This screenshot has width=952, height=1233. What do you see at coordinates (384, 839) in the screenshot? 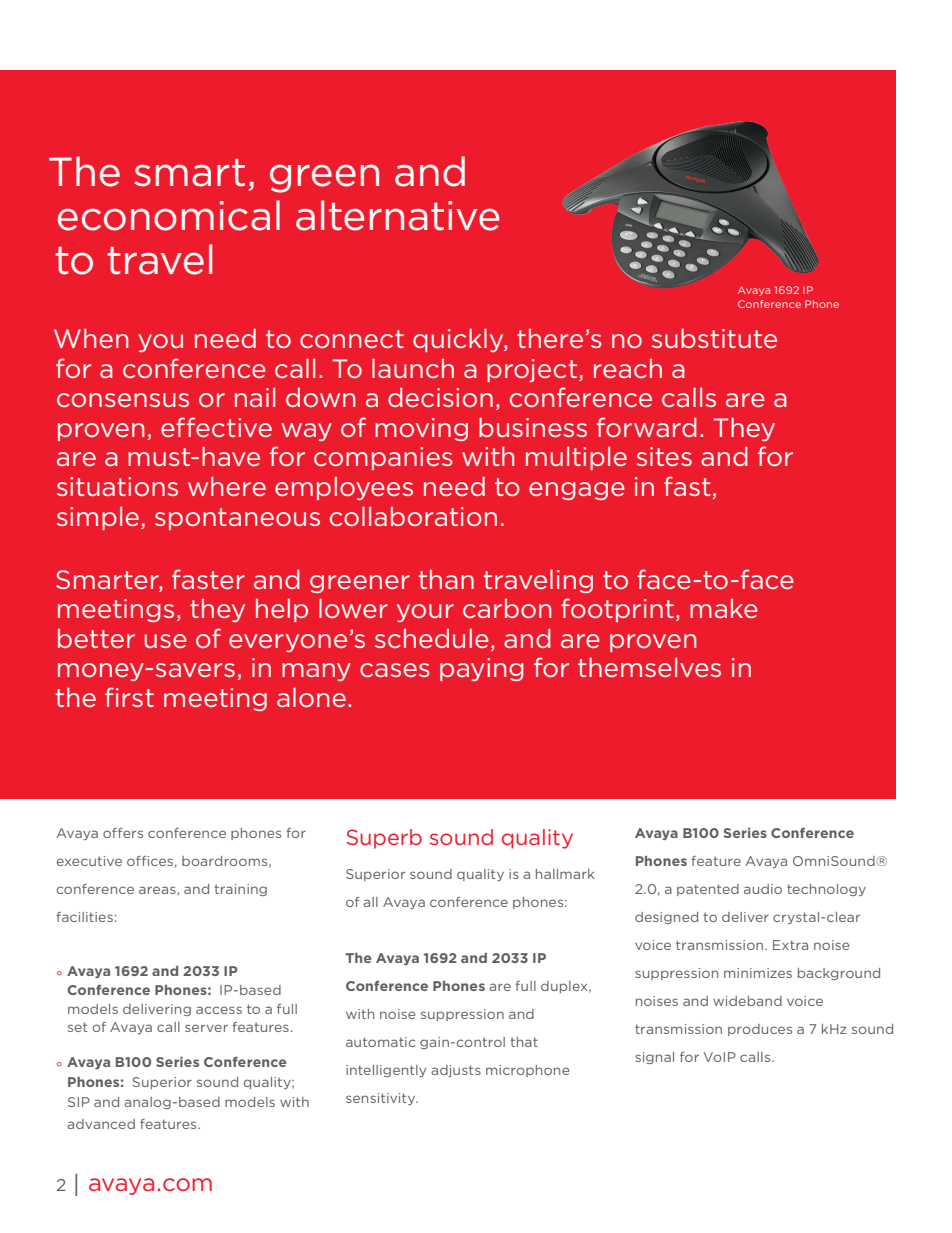
I see `Superb` at bounding box center [384, 839].
